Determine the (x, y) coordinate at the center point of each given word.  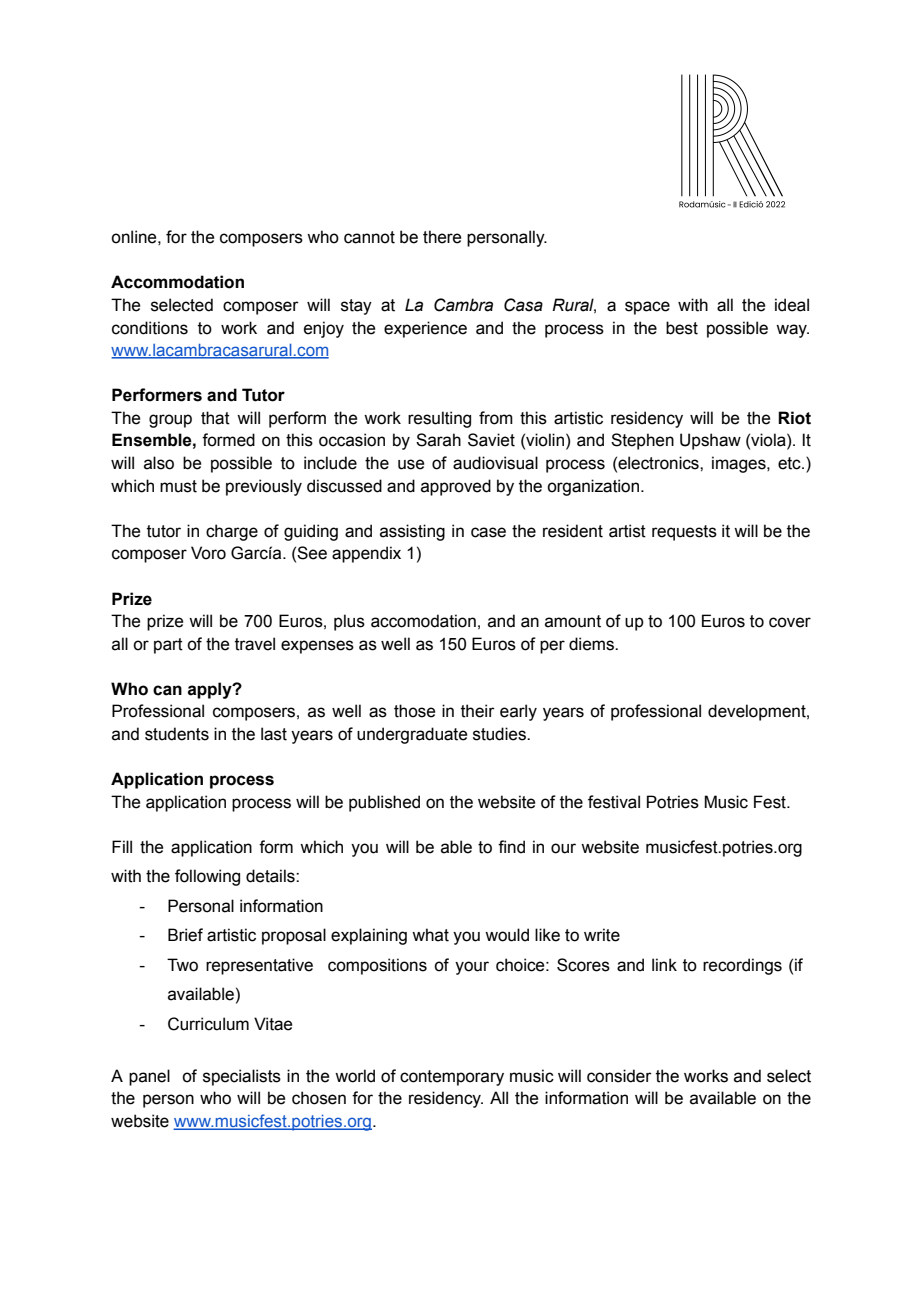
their (478, 711)
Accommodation (177, 282)
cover (790, 622)
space (647, 308)
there (442, 237)
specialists (242, 1077)
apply (211, 690)
